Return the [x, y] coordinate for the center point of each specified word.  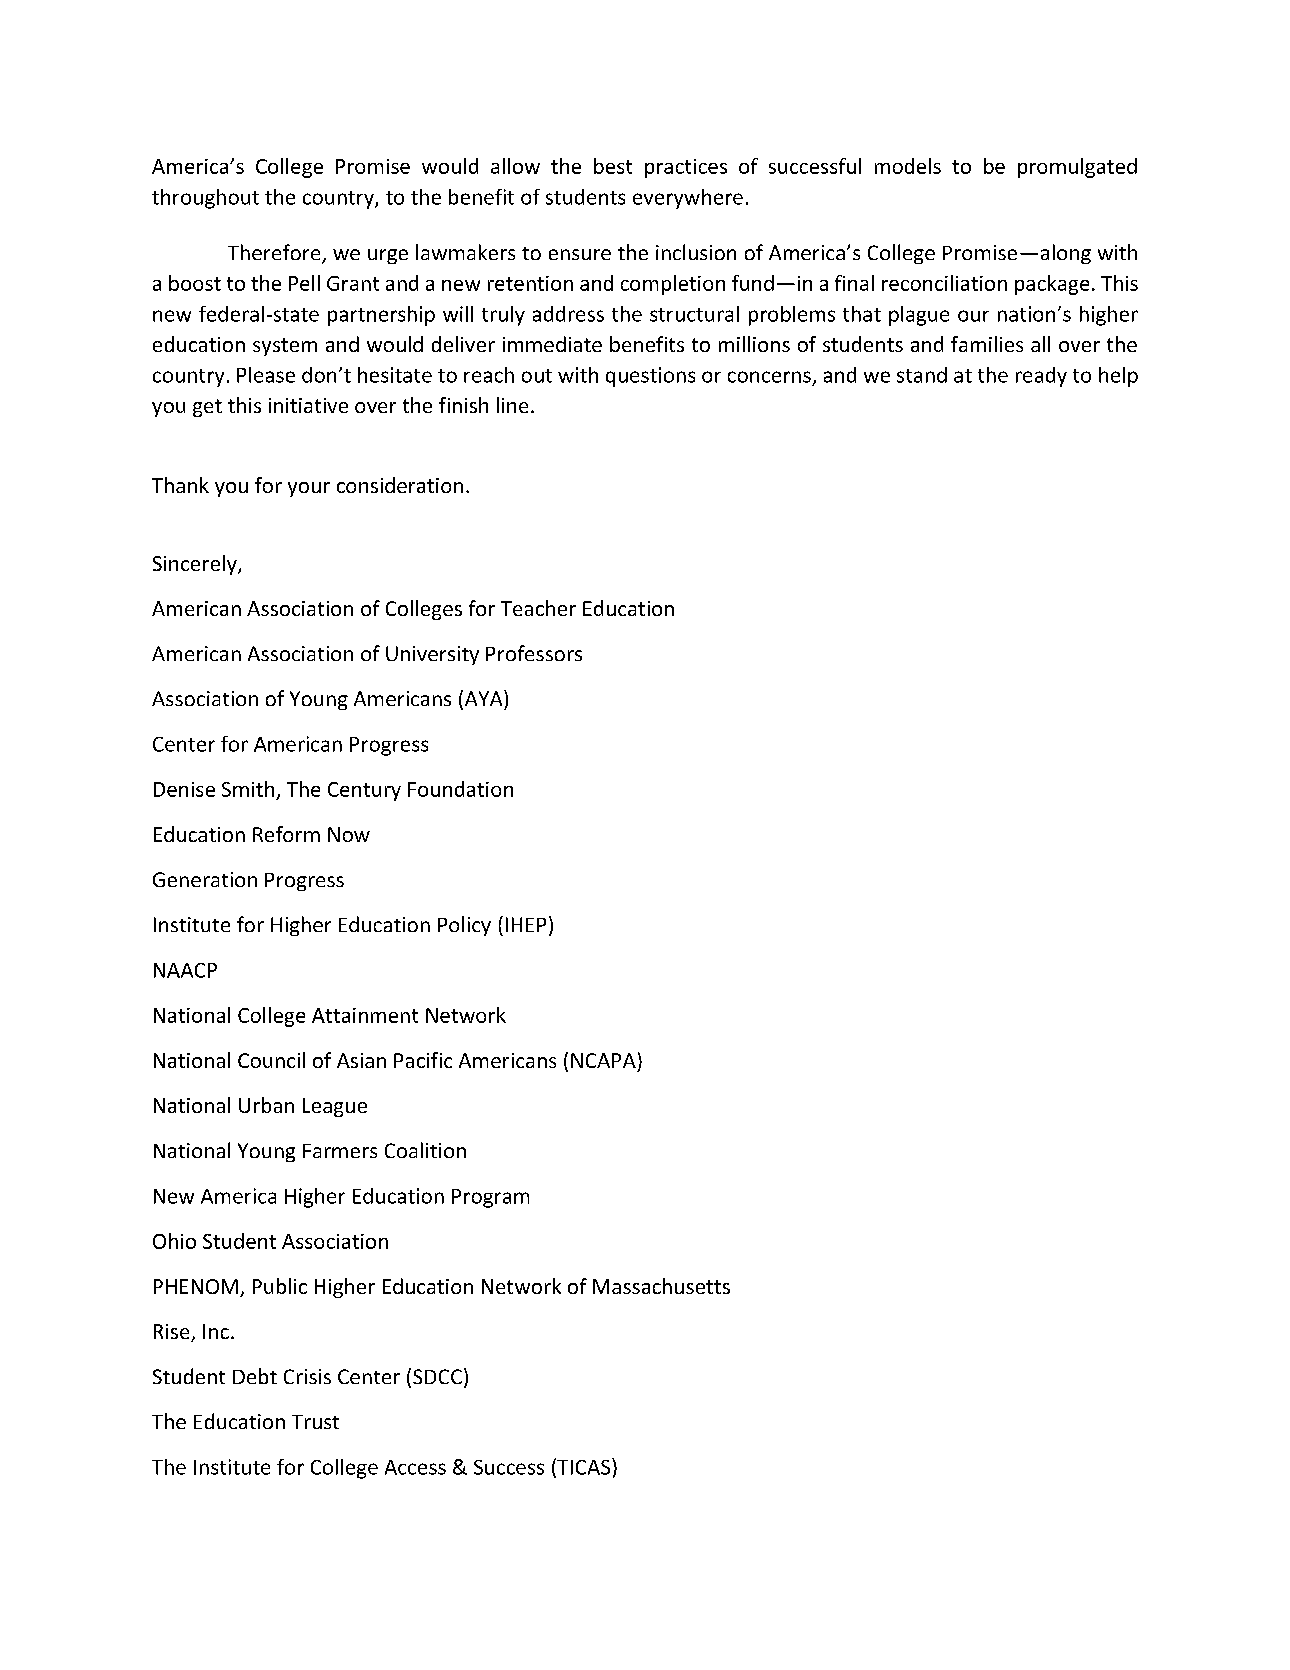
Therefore [275, 253]
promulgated [1077, 168]
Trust [315, 1422]
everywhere [688, 199]
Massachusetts [661, 1286]
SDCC [437, 1376]
